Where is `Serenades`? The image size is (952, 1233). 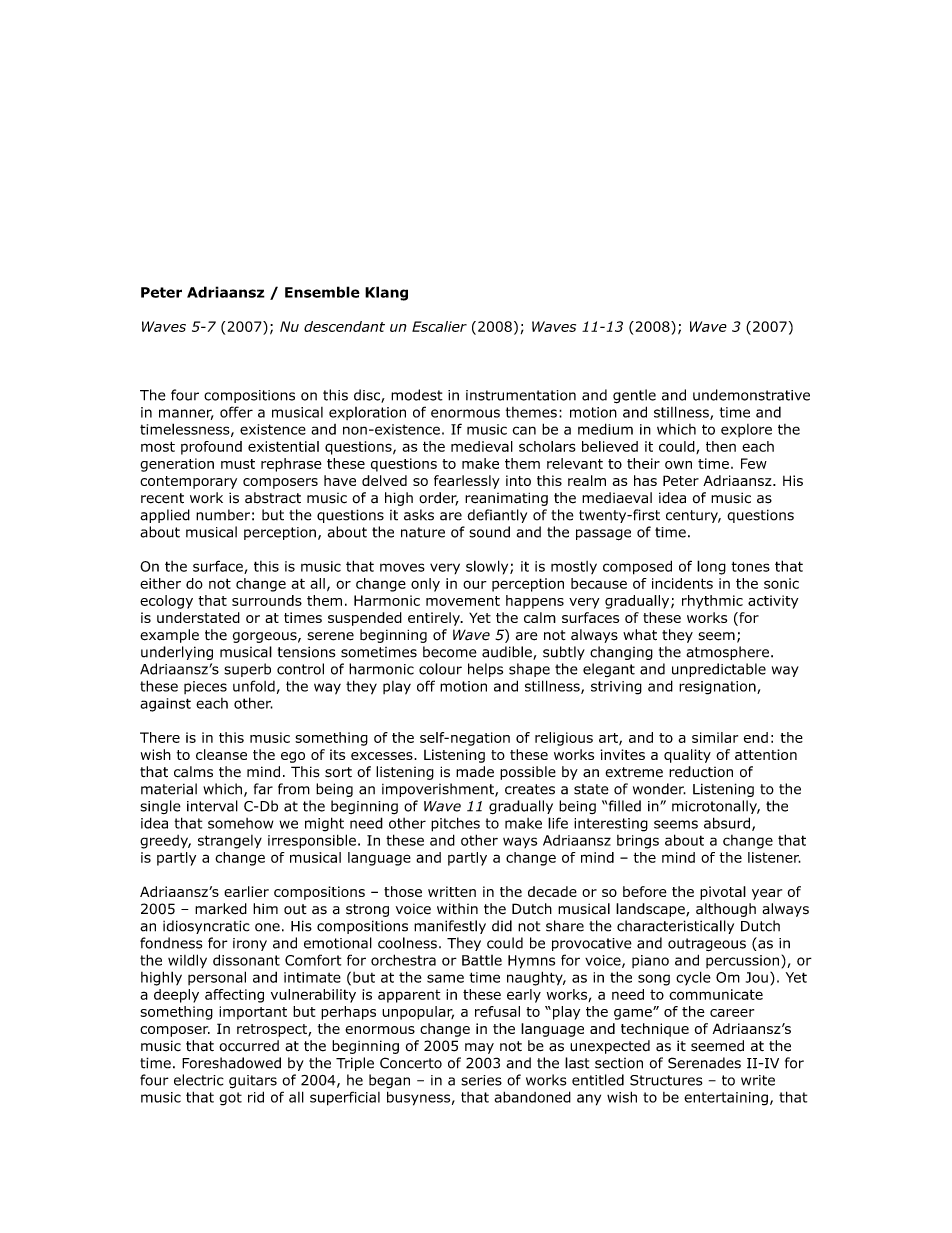 Serenades is located at coordinates (704, 1063).
